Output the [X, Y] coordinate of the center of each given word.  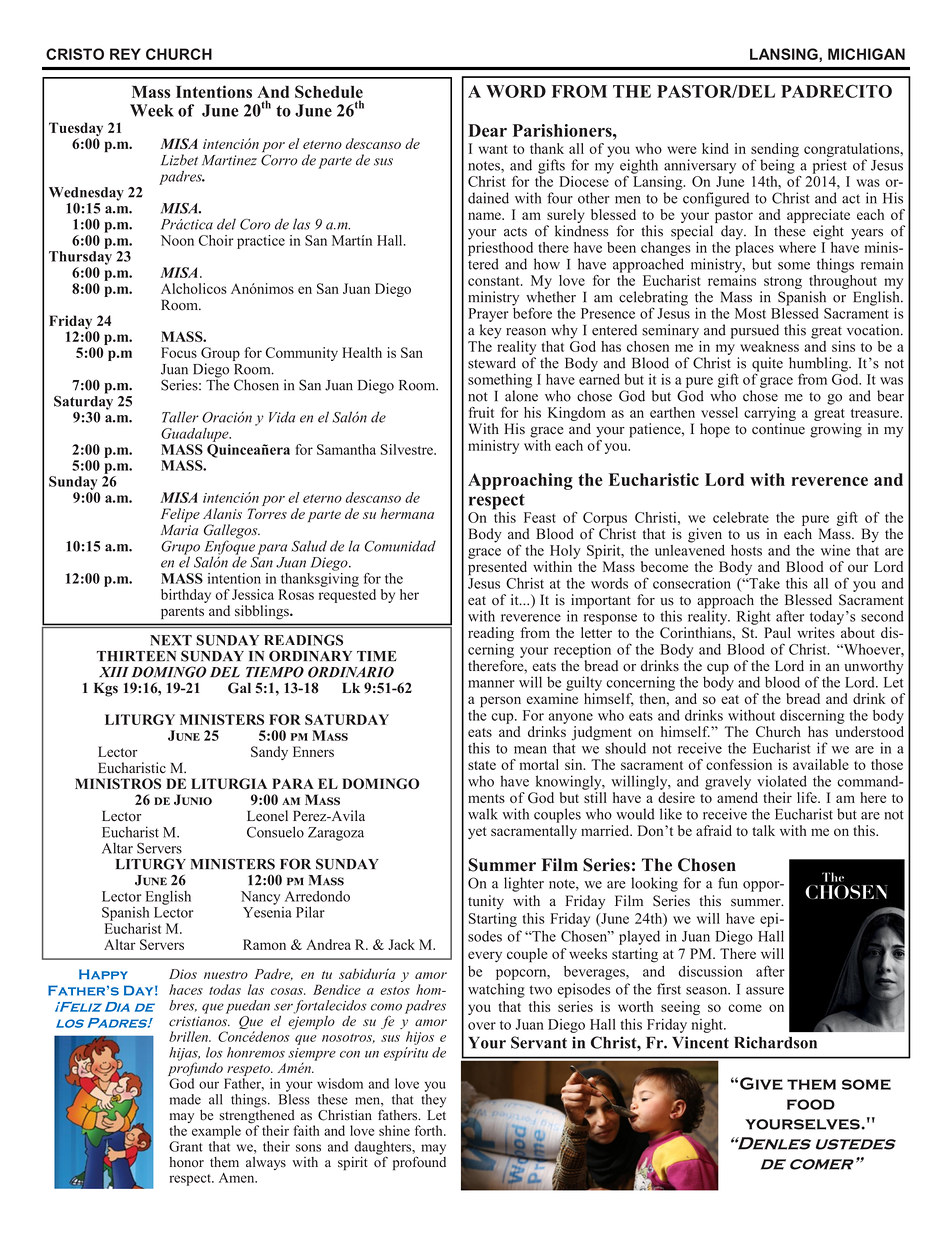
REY [125, 54]
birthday [186, 596]
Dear [487, 130]
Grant [186, 1146]
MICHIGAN [866, 54]
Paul [777, 632]
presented [497, 568]
